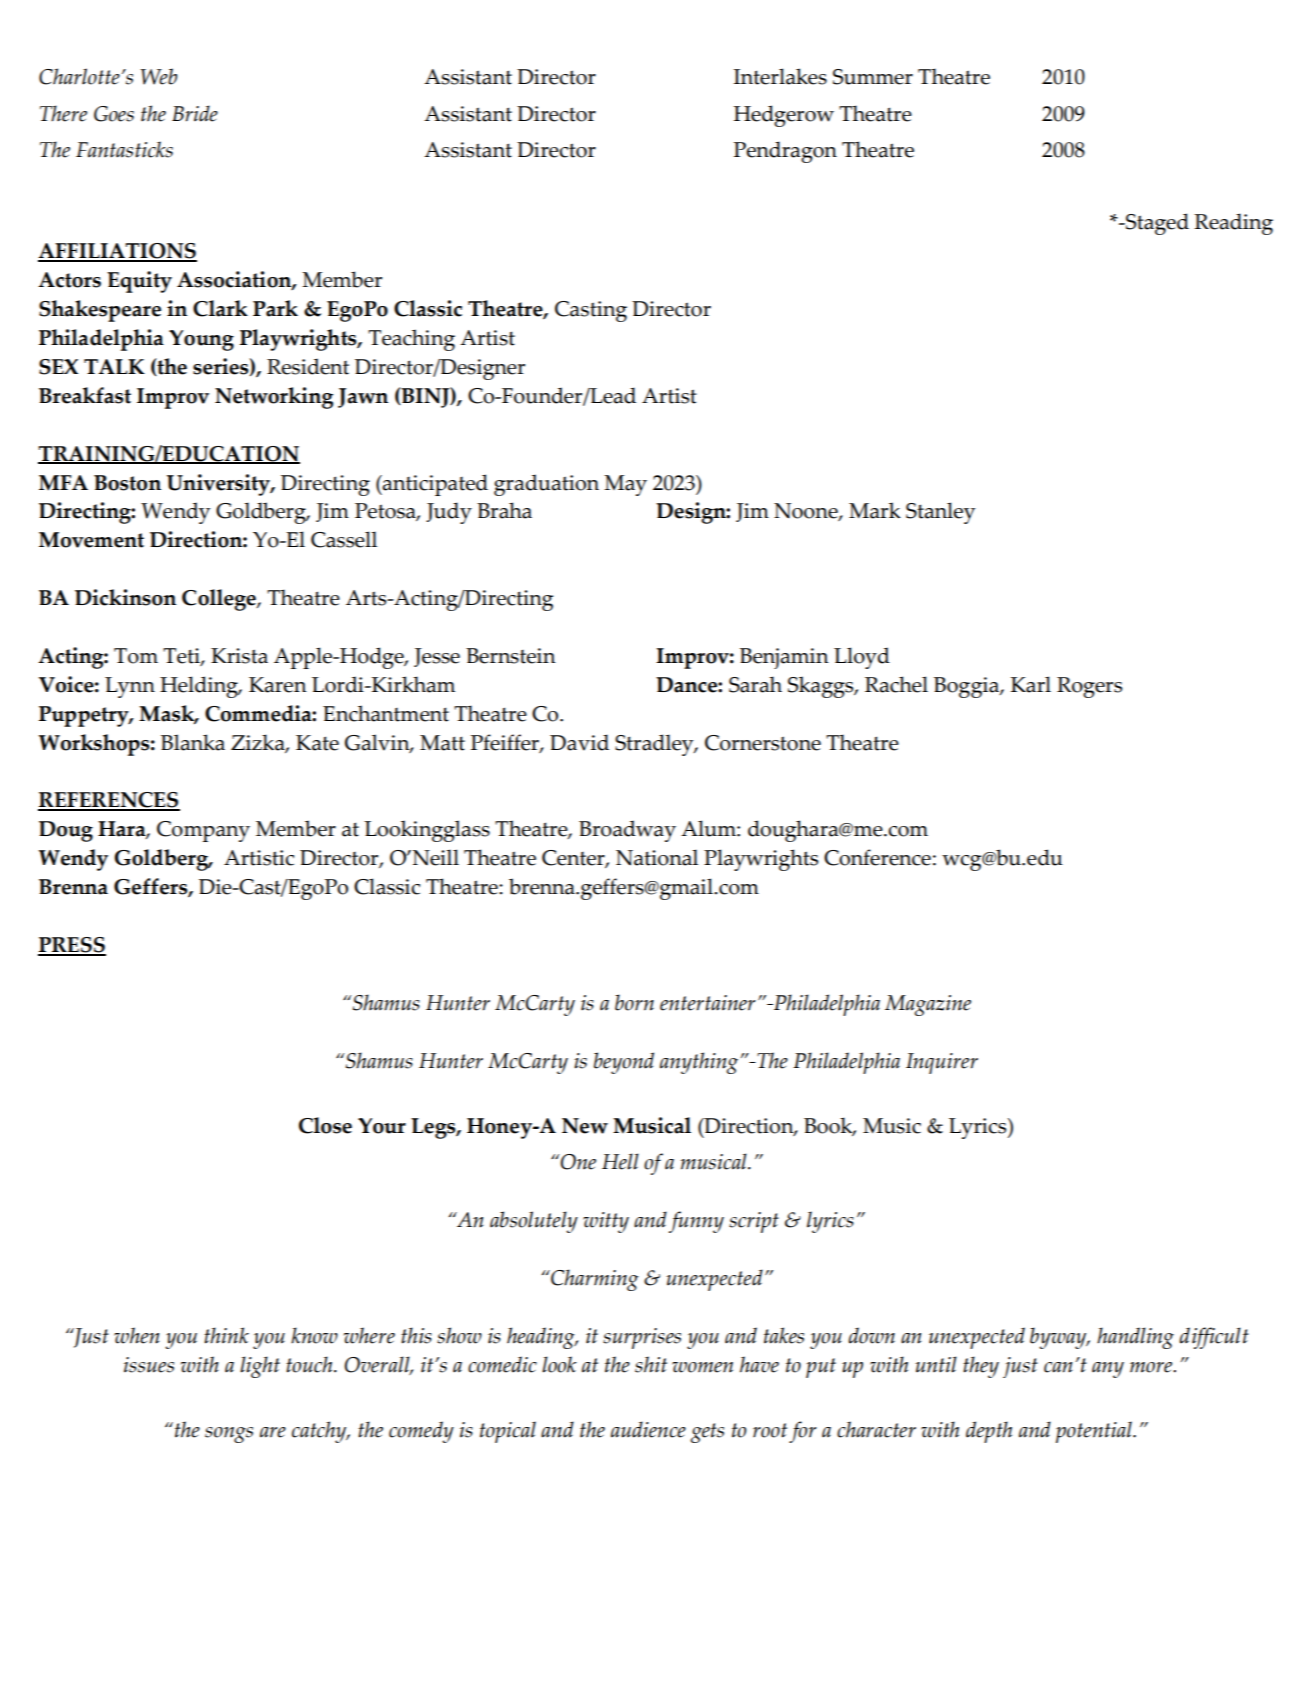 Image resolution: width=1312 pixels, height=1698 pixels. What do you see at coordinates (220, 600) in the document?
I see `College` at bounding box center [220, 600].
